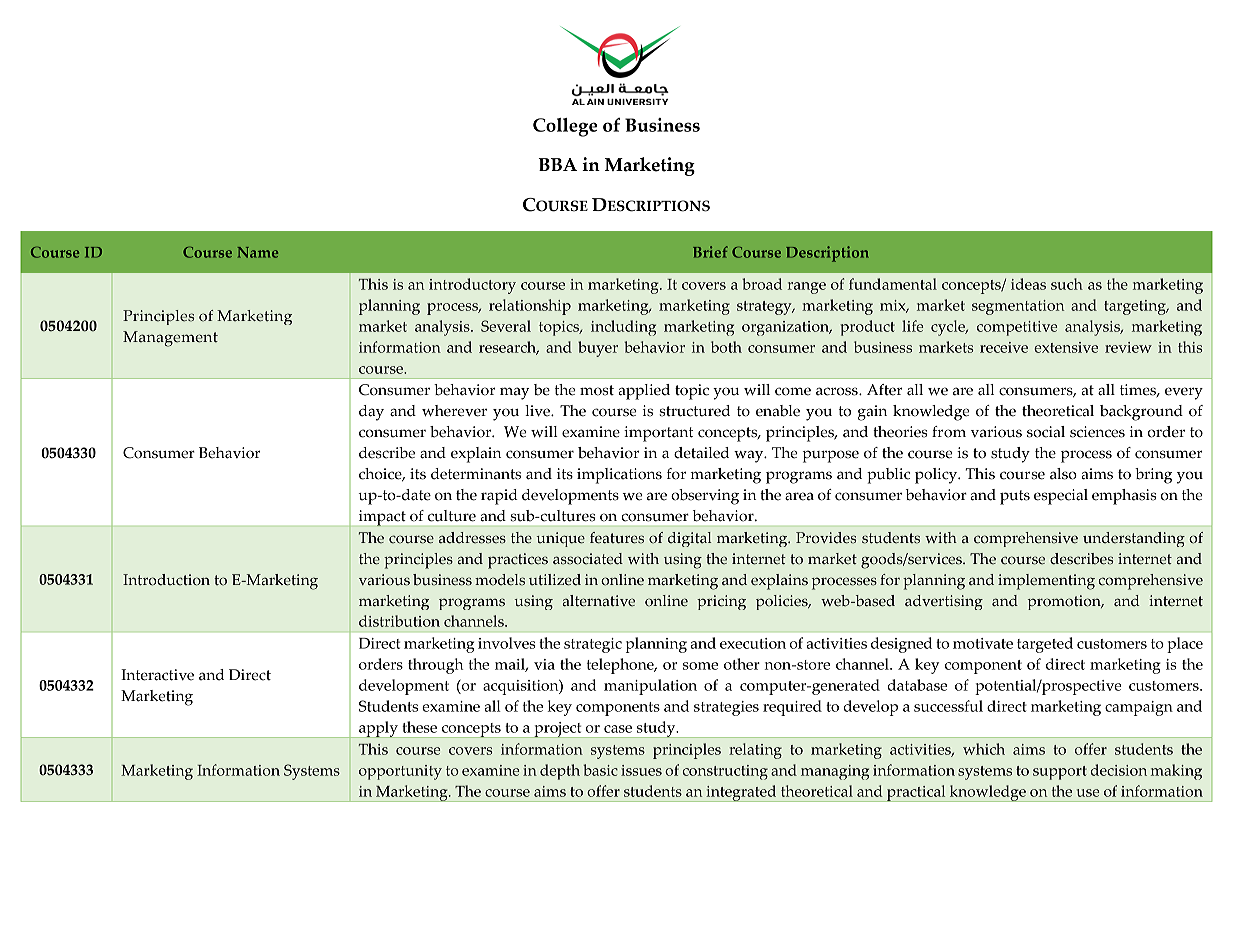 This document has width=1233, height=952. I want to click on opportunity, so click(400, 772).
